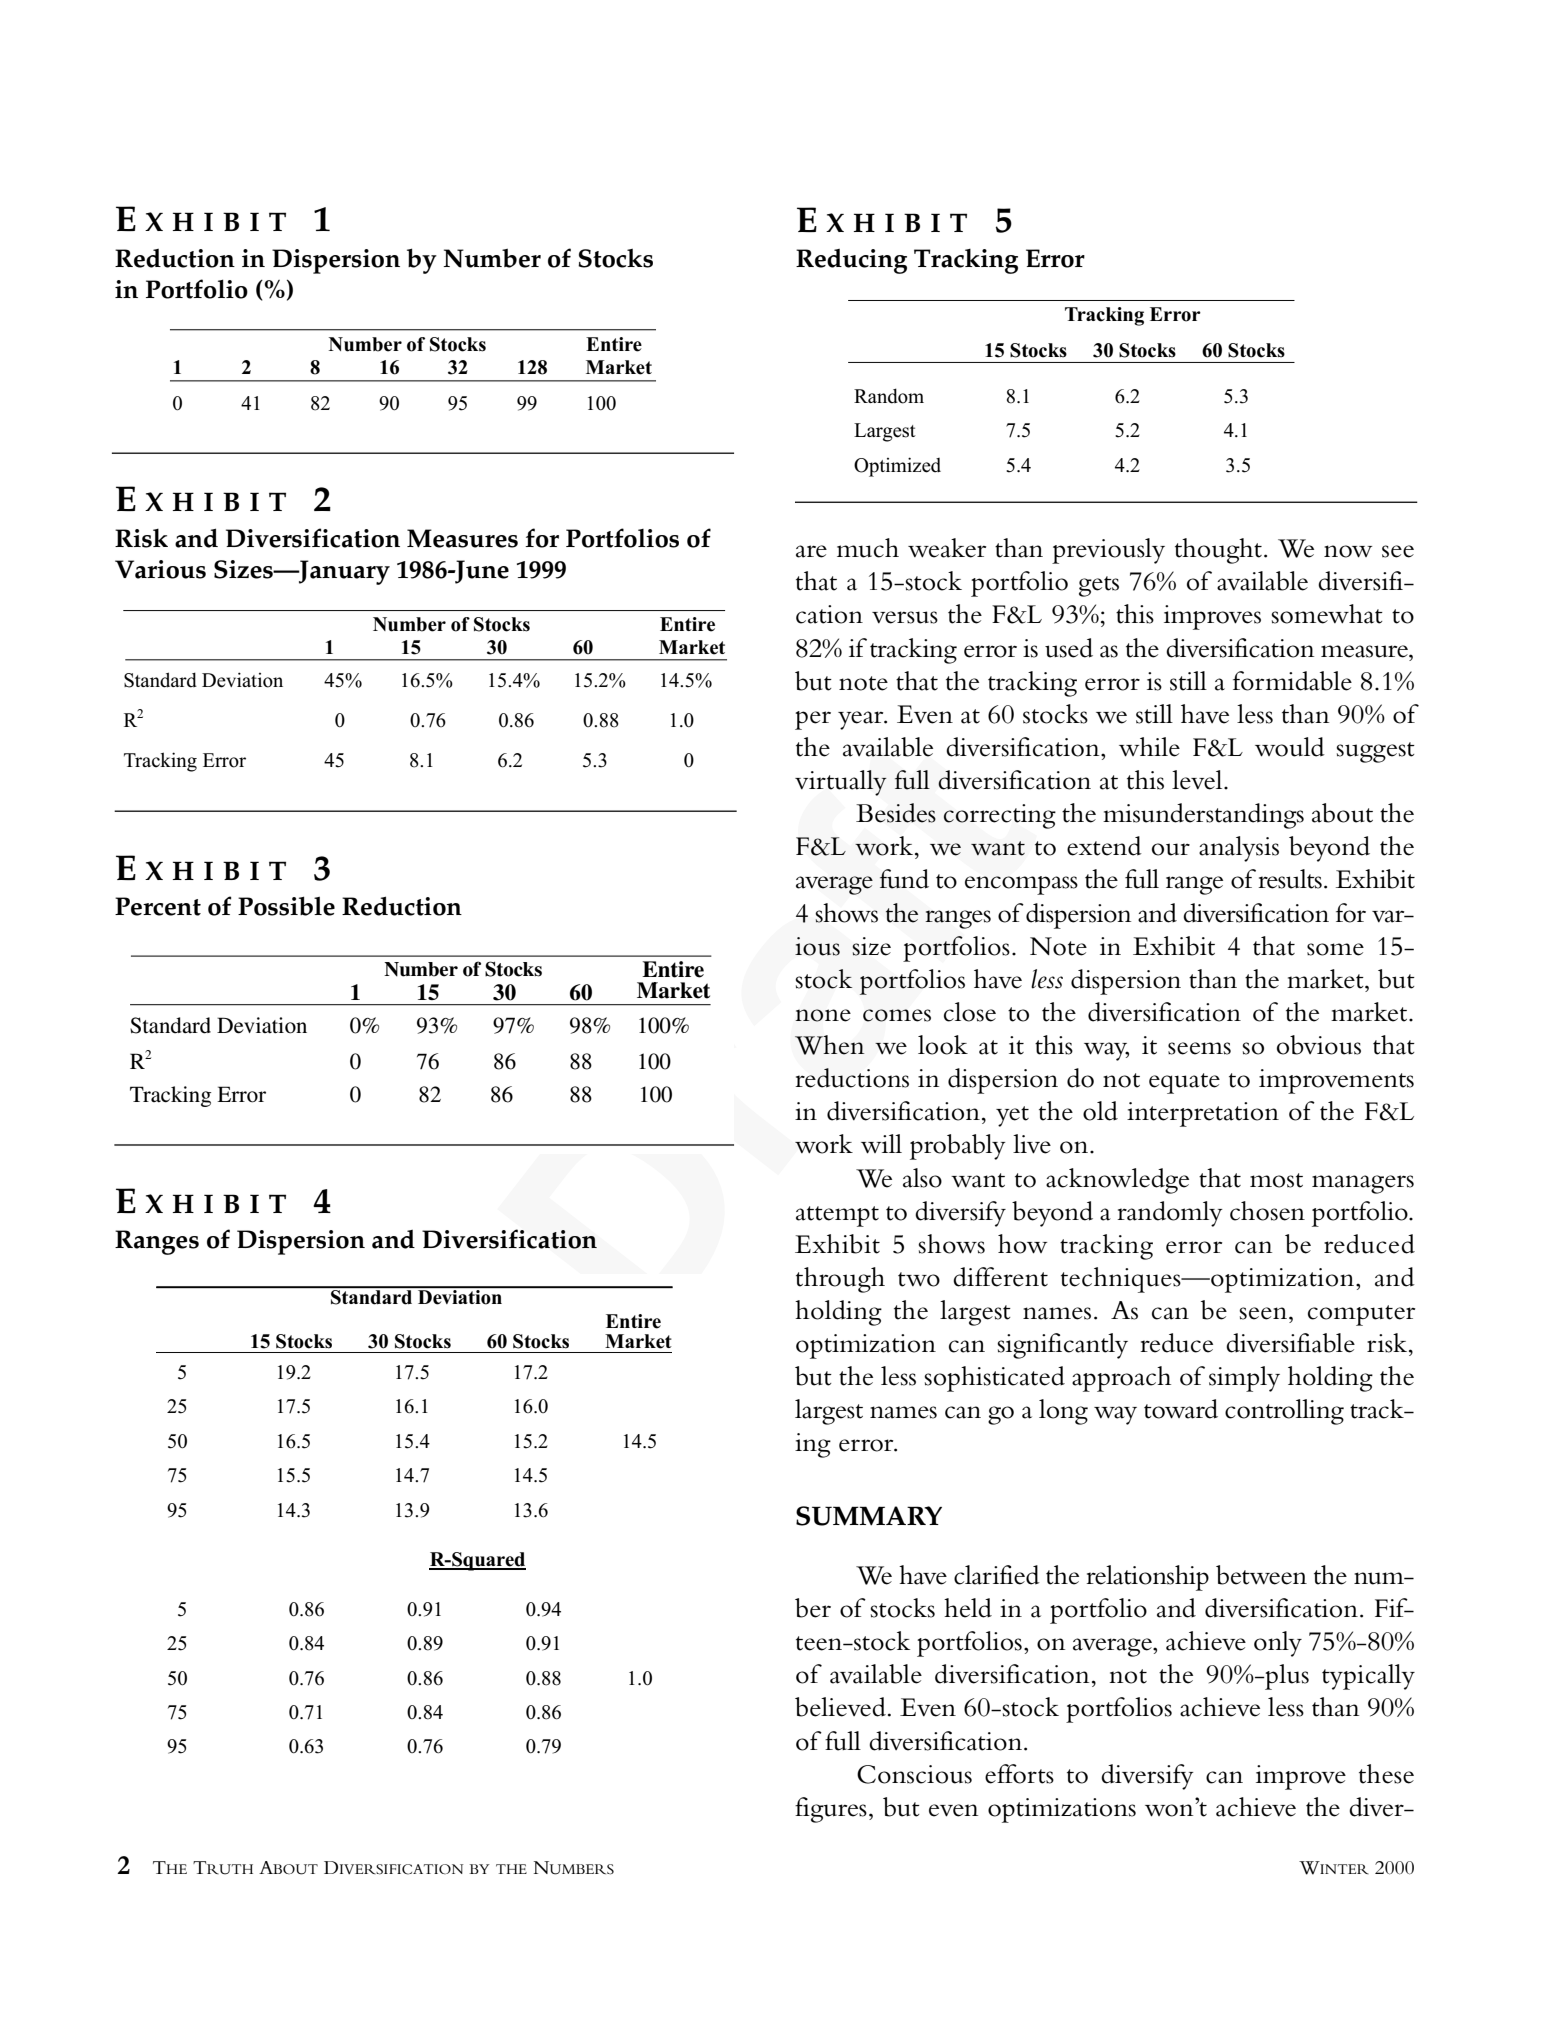 This screenshot has width=1560, height=2018. What do you see at coordinates (1199, 1048) in the screenshot?
I see `seems` at bounding box center [1199, 1048].
